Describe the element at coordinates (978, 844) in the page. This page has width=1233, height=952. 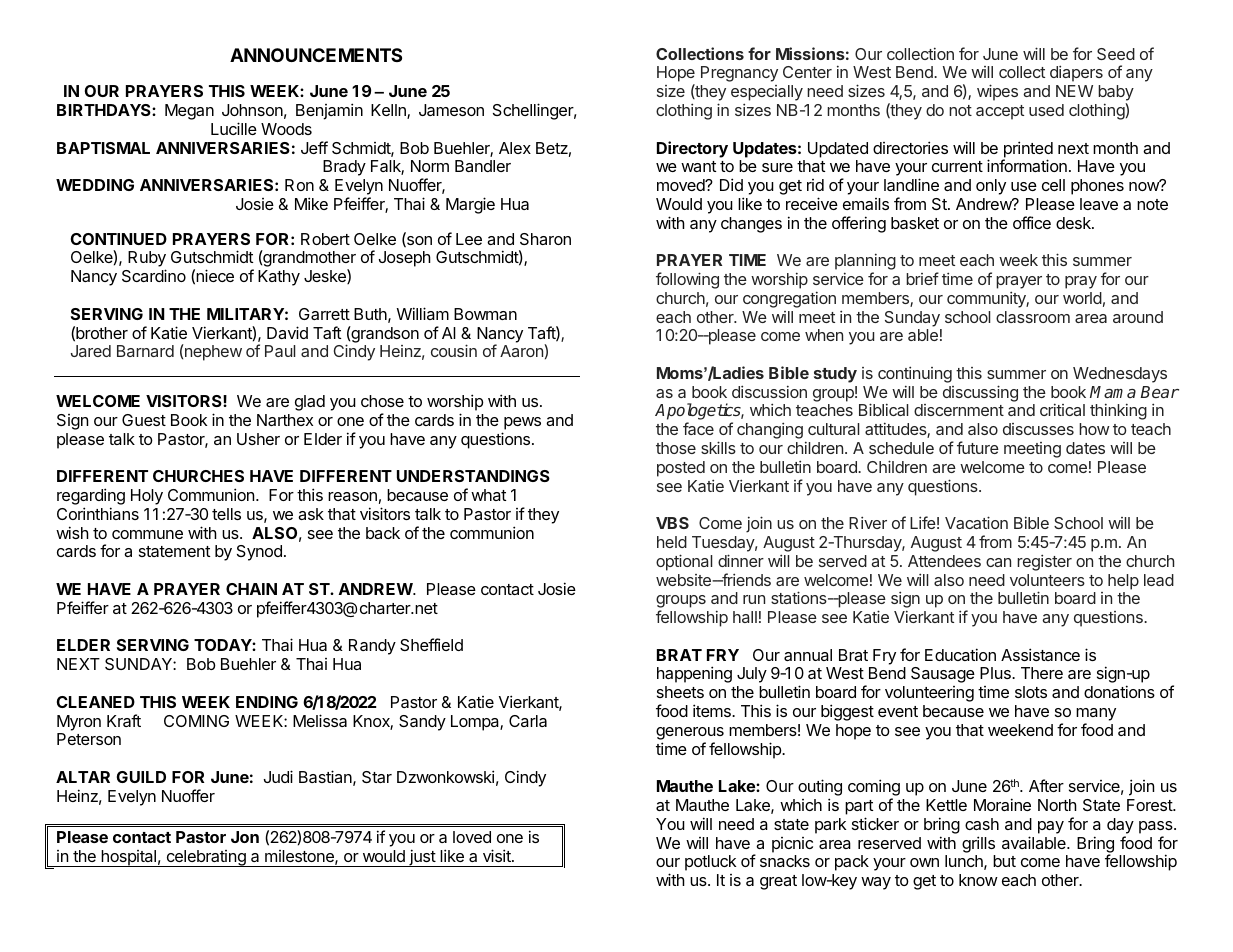
I see `grills` at that location.
